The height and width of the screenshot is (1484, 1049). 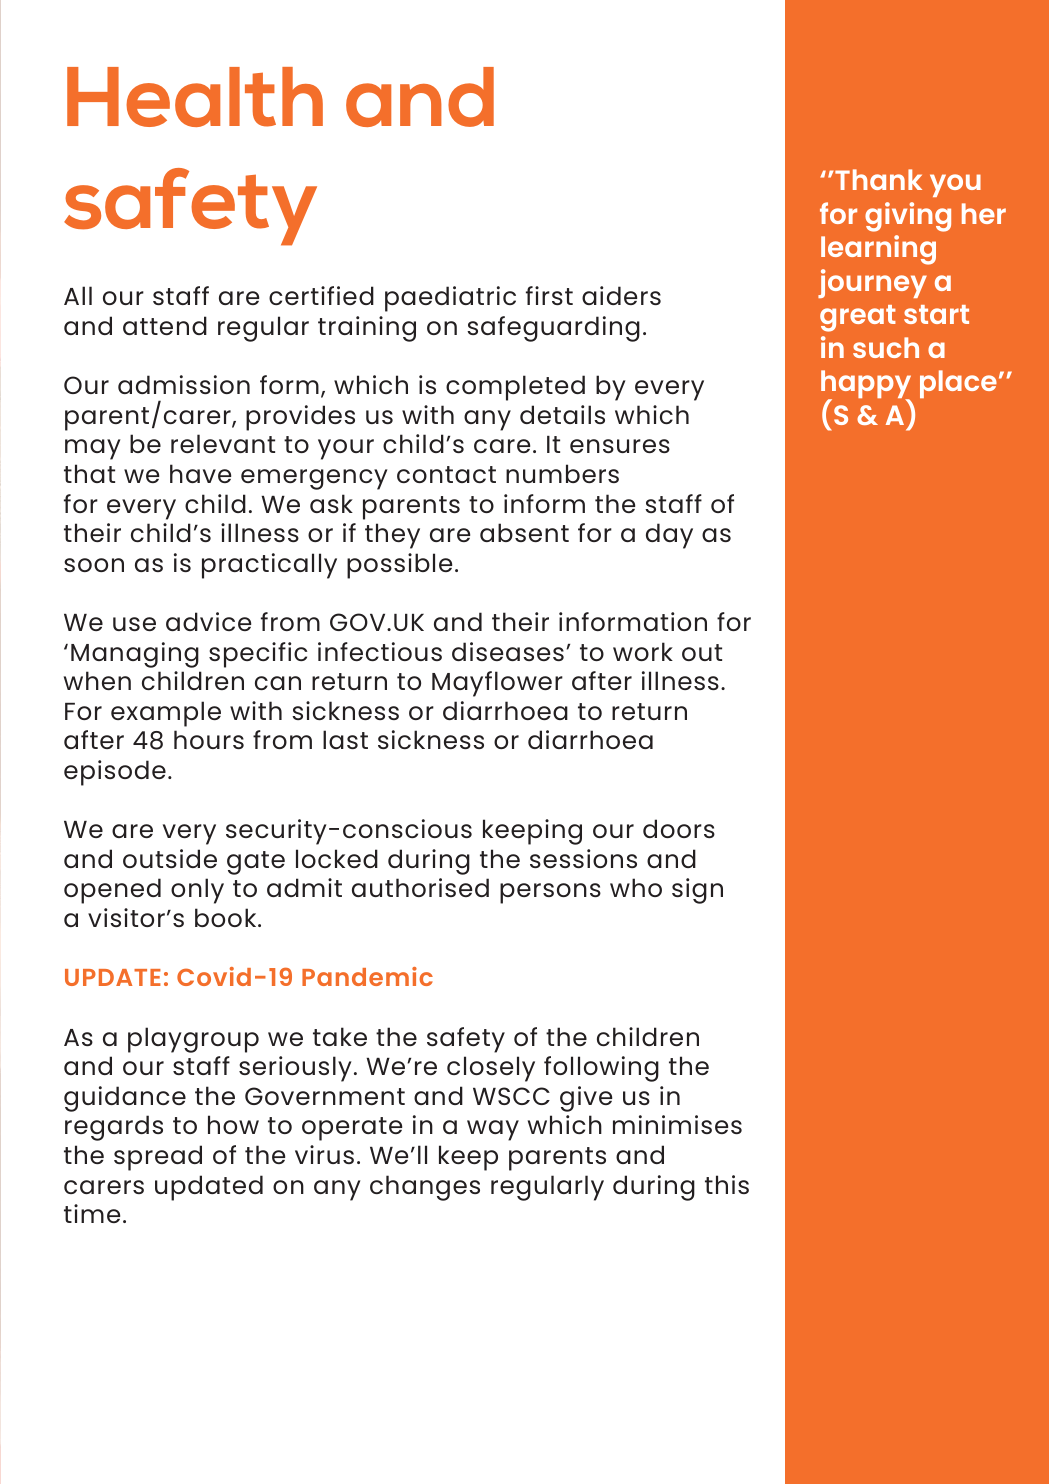 I want to click on Thank, so click(x=878, y=179).
